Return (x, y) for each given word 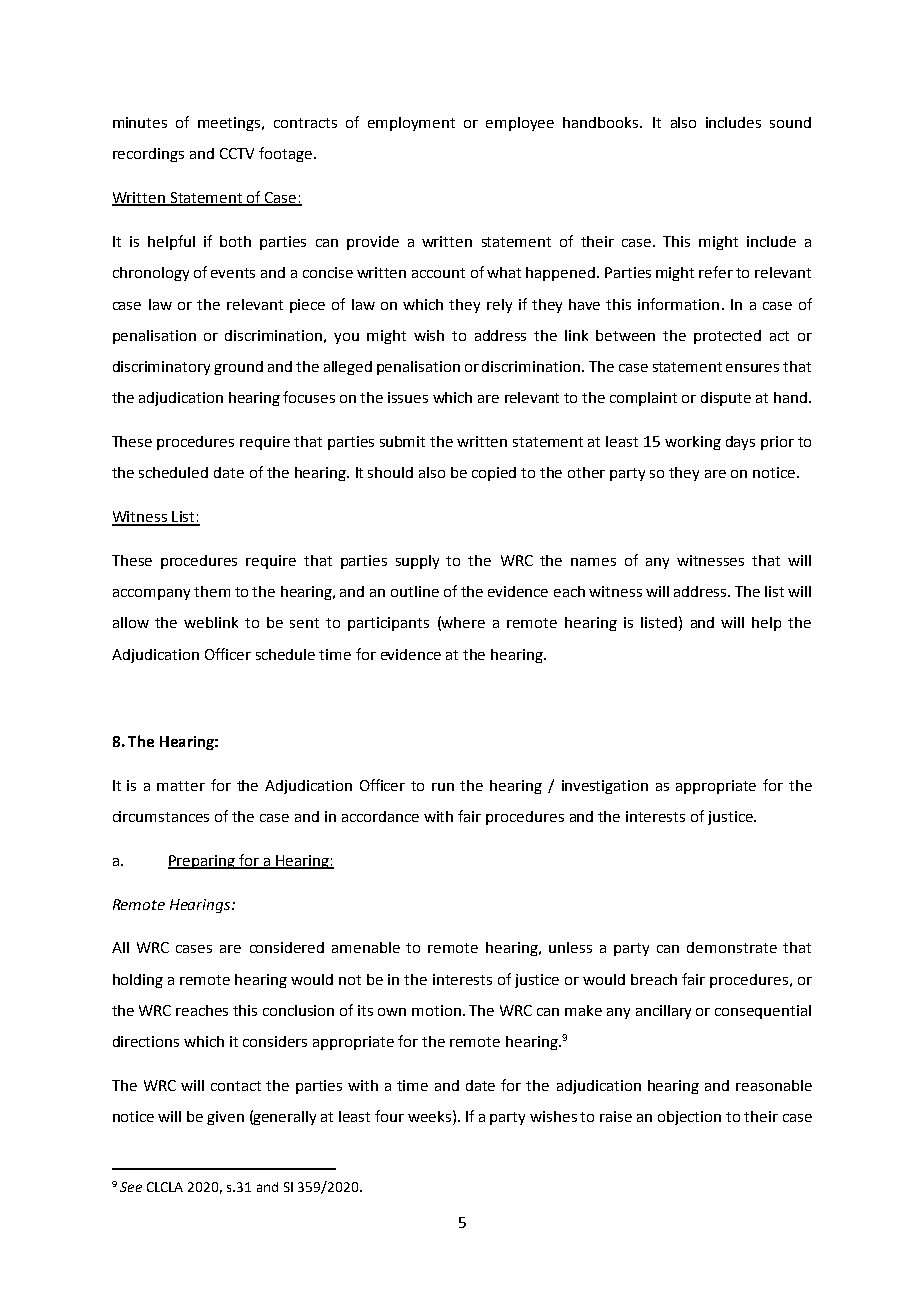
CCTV (237, 153)
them (212, 591)
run (443, 787)
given (225, 1118)
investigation (605, 787)
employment (411, 124)
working (693, 443)
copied (494, 474)
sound (790, 122)
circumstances (161, 816)
